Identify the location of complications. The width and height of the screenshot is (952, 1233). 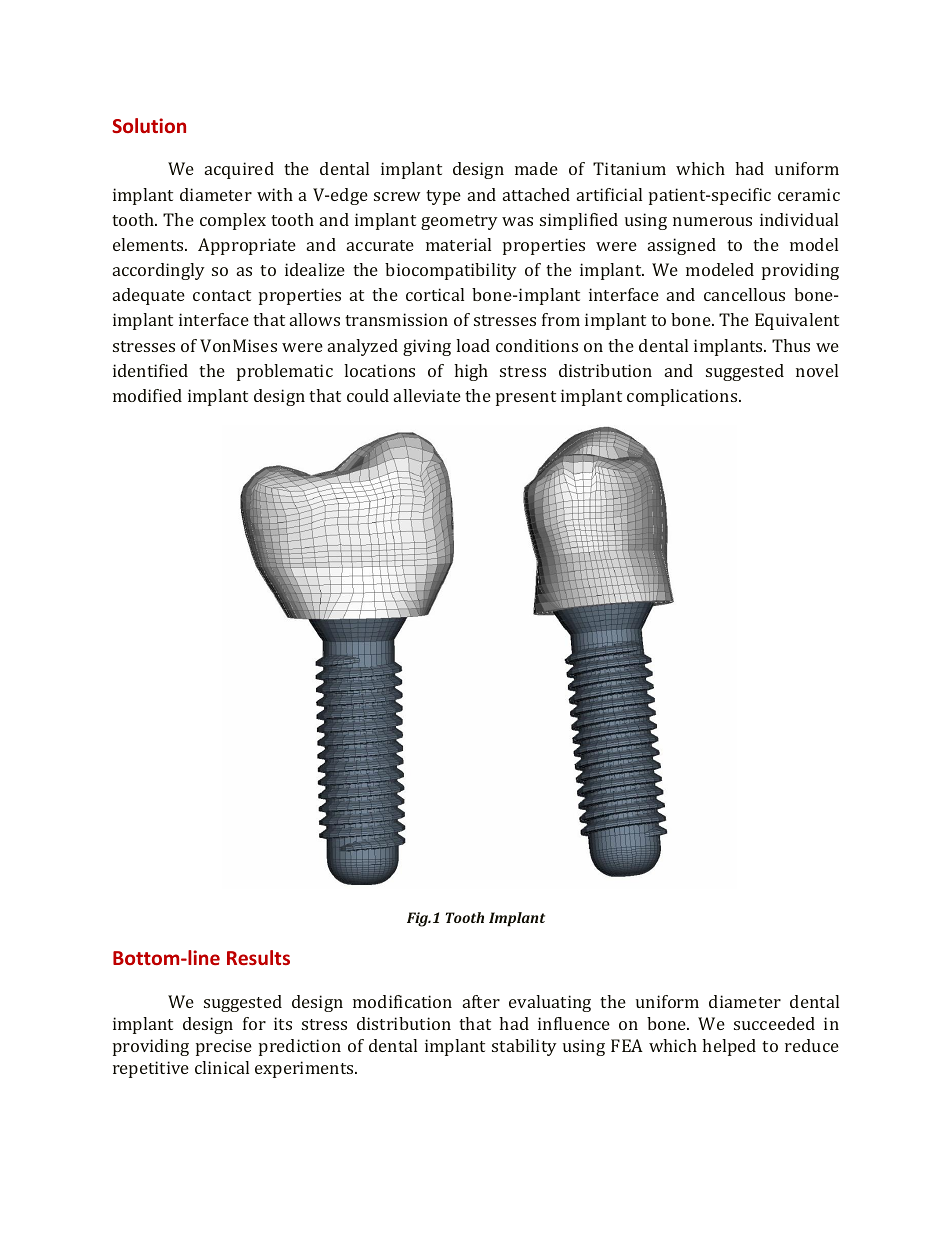
(683, 397).
